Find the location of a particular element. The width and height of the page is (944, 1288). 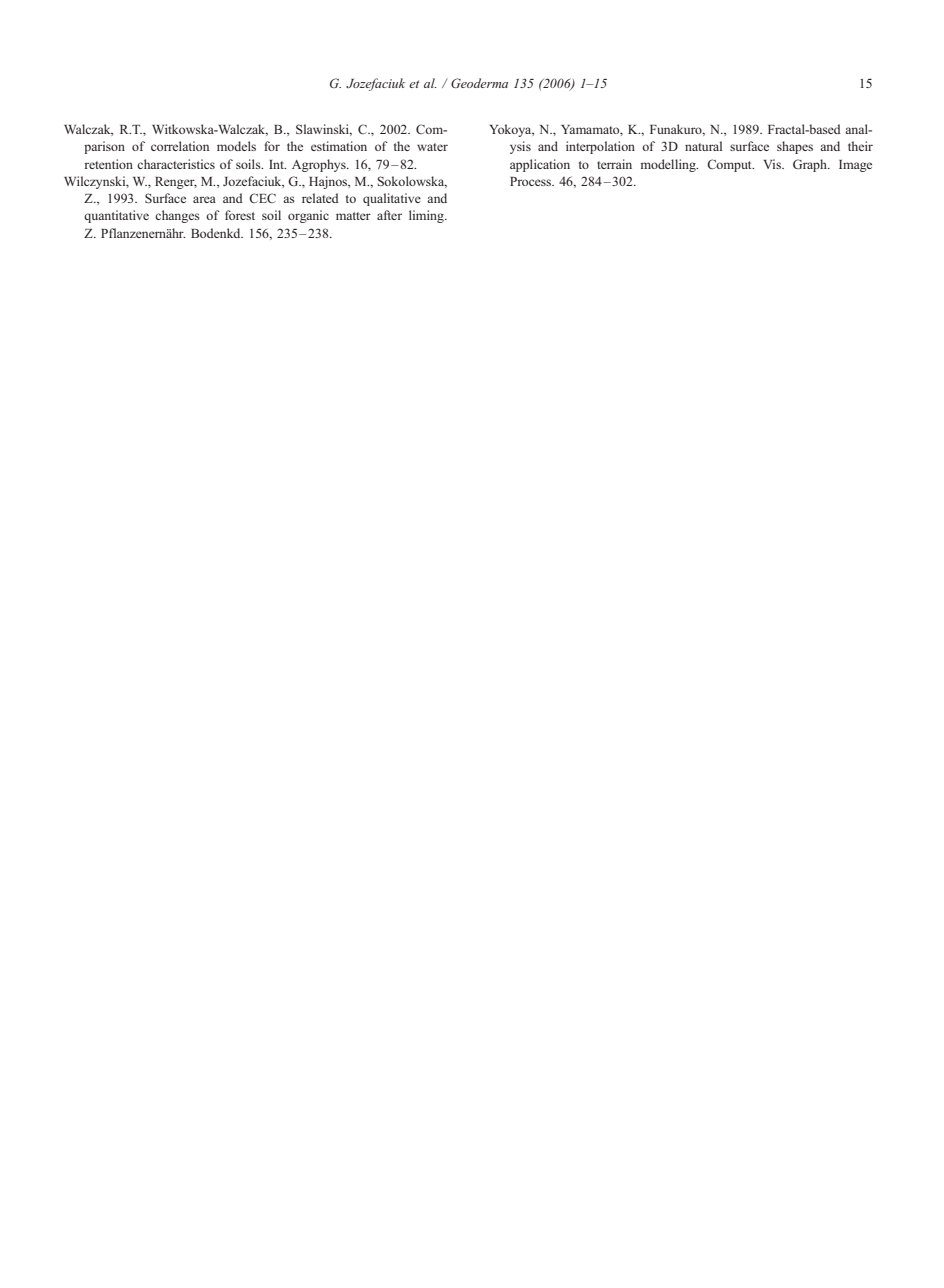

correlation is located at coordinates (180, 146).
